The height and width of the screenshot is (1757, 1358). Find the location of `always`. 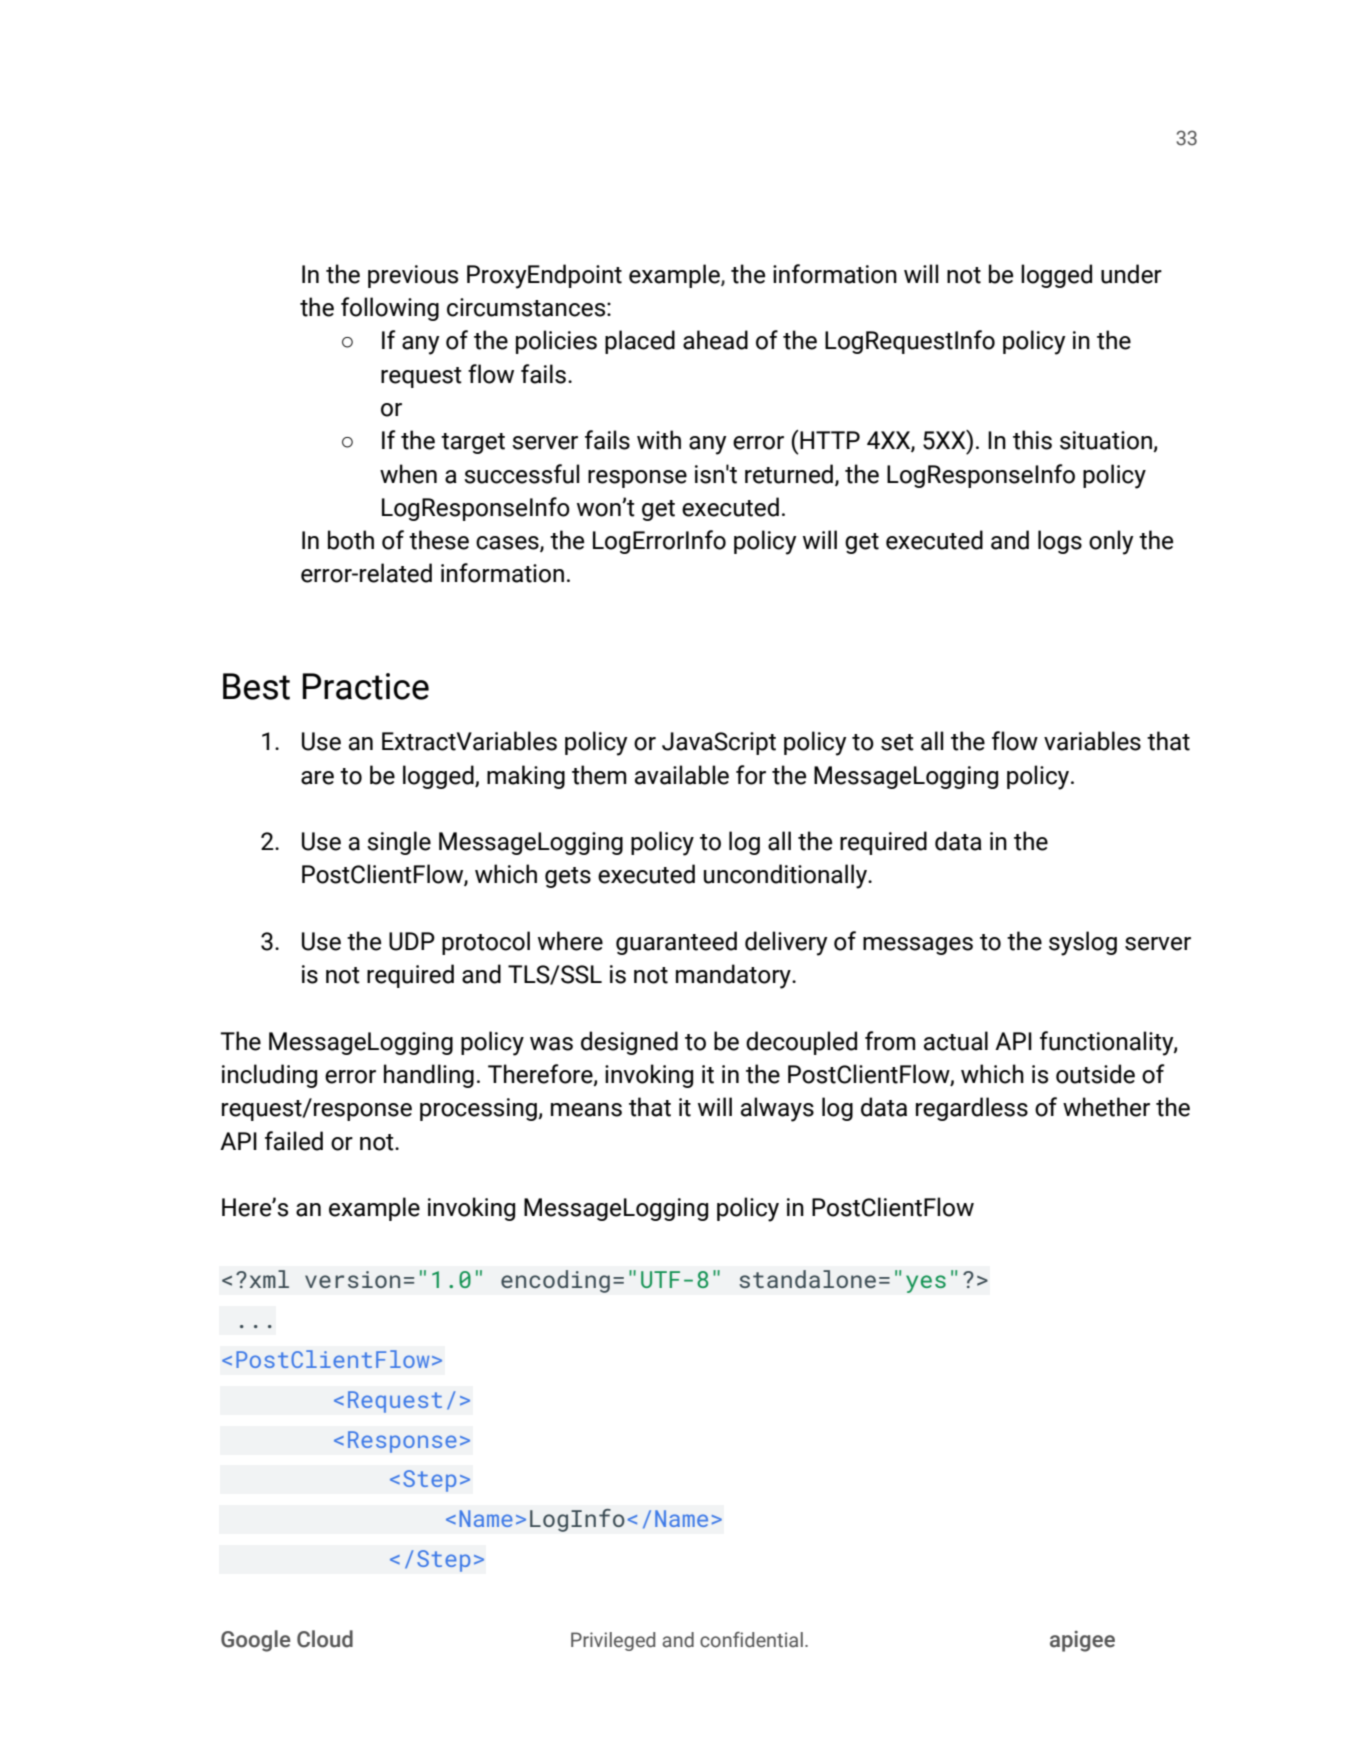

always is located at coordinates (777, 1109).
